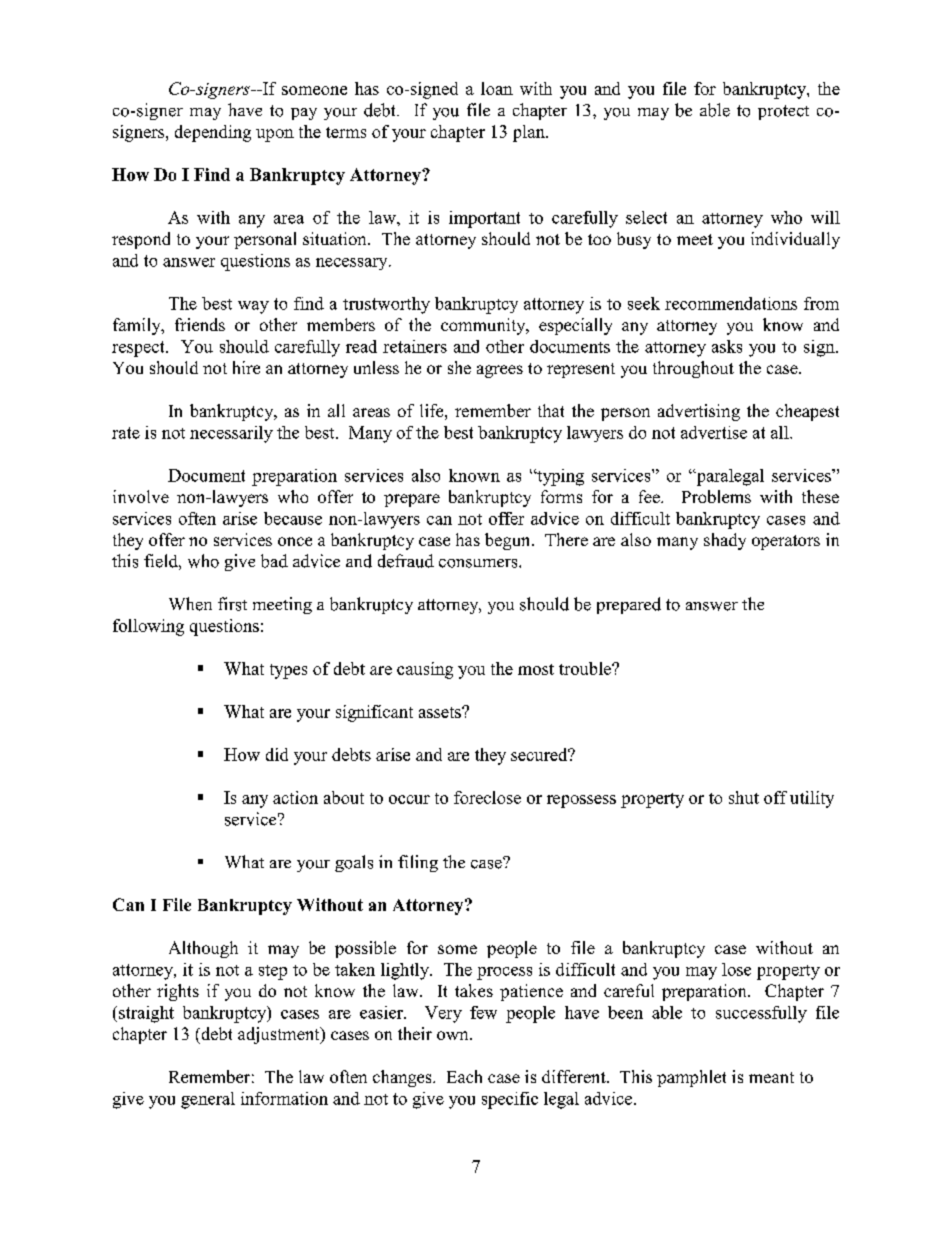 The image size is (952, 1233). What do you see at coordinates (464, 1076) in the screenshot?
I see `Each` at bounding box center [464, 1076].
